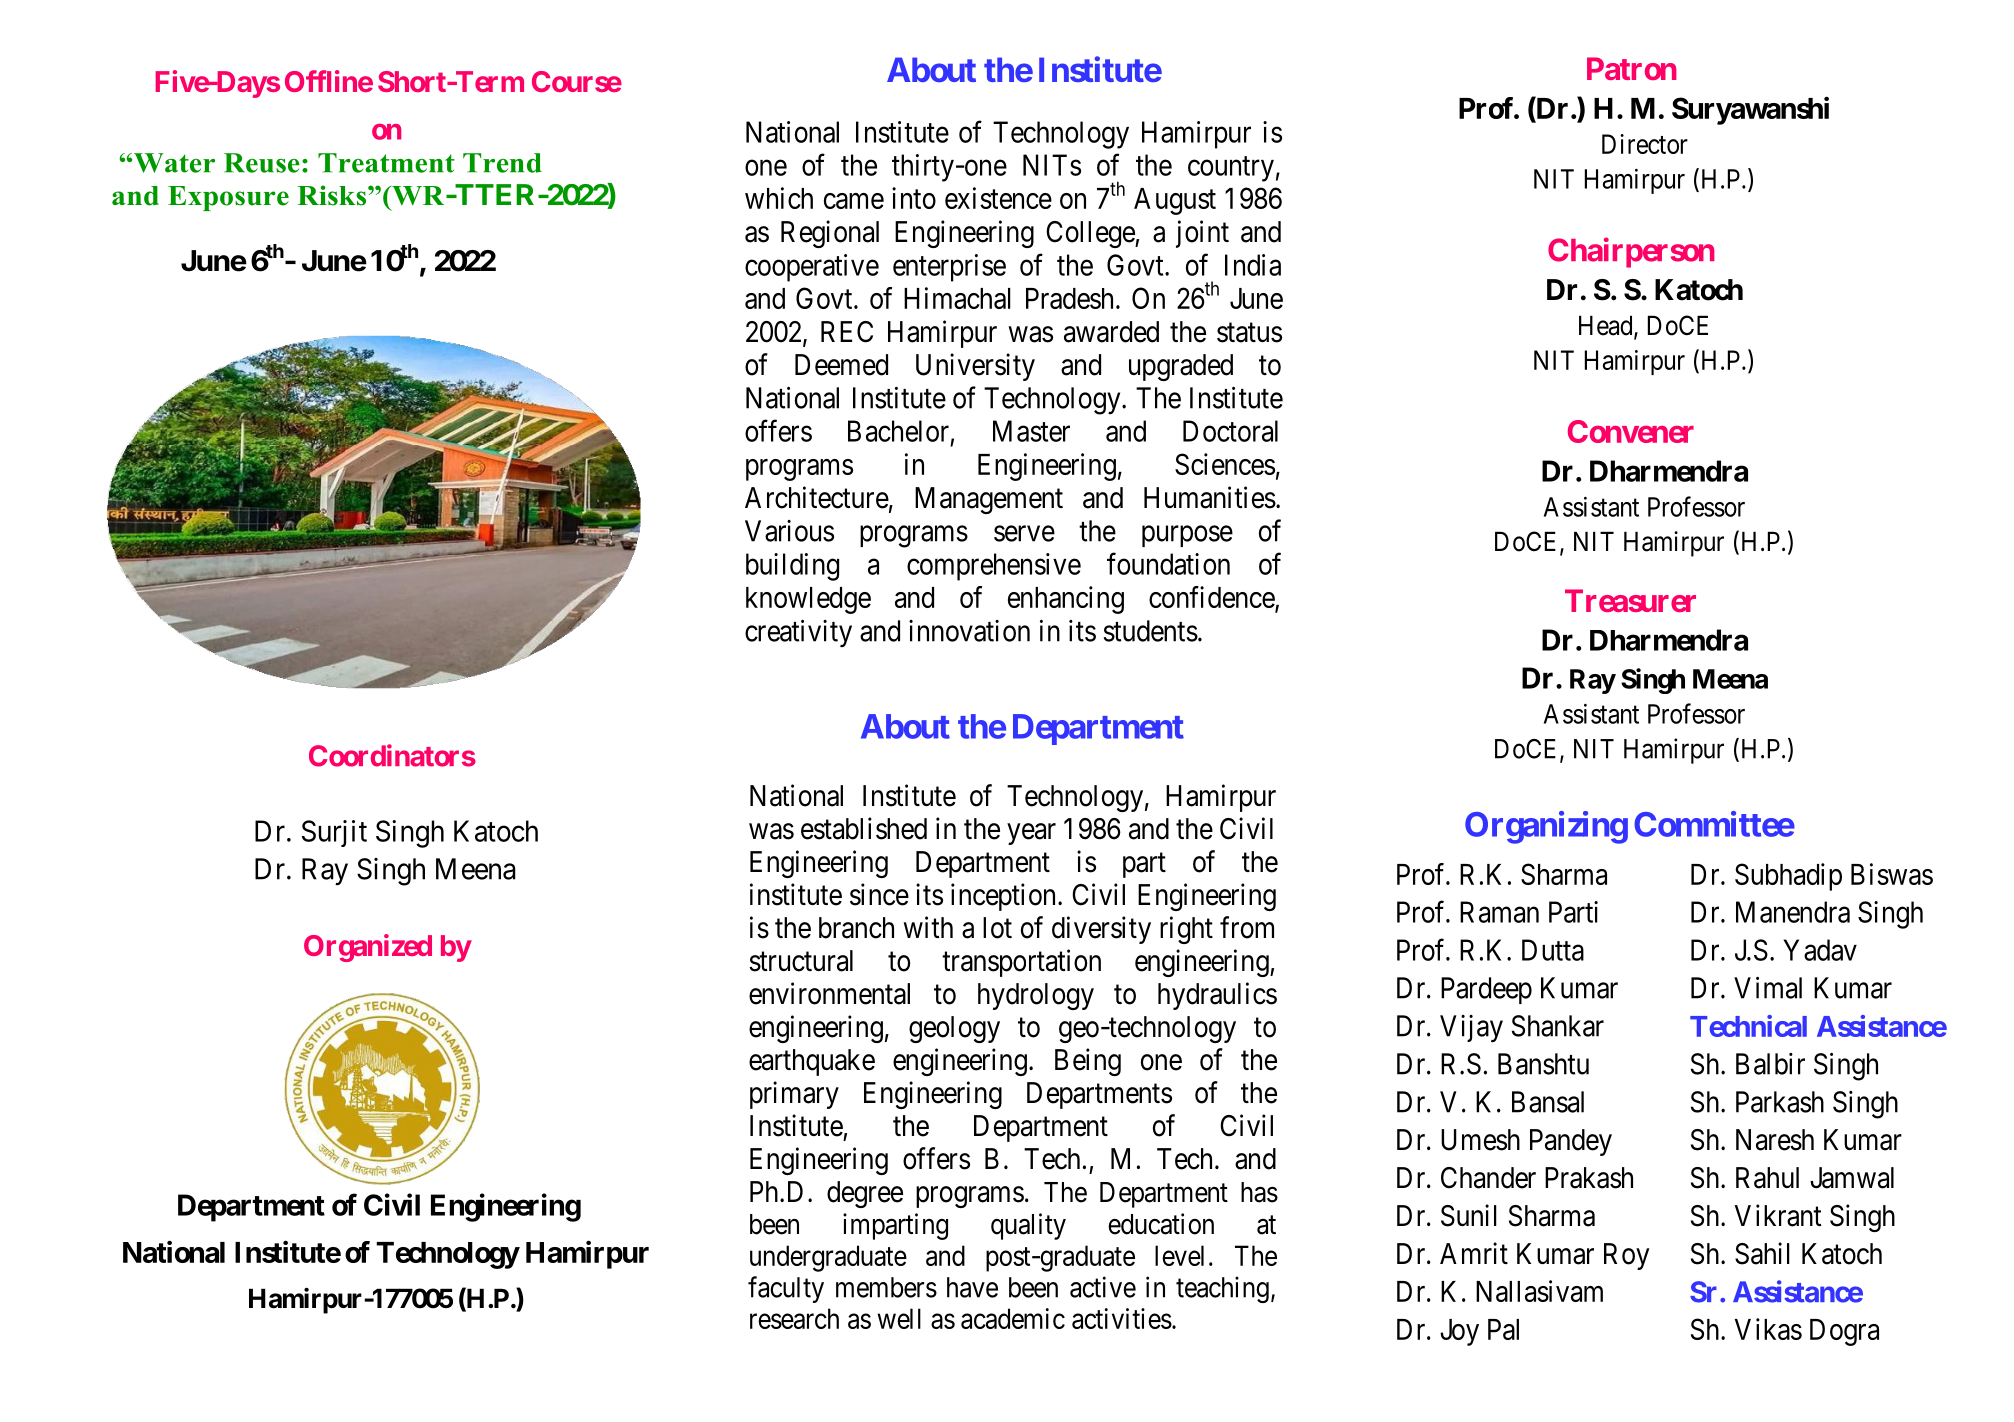 Image resolution: width=2014 pixels, height=1422 pixels. Describe the element at coordinates (386, 163) in the page. I see `Treatment` at that location.
